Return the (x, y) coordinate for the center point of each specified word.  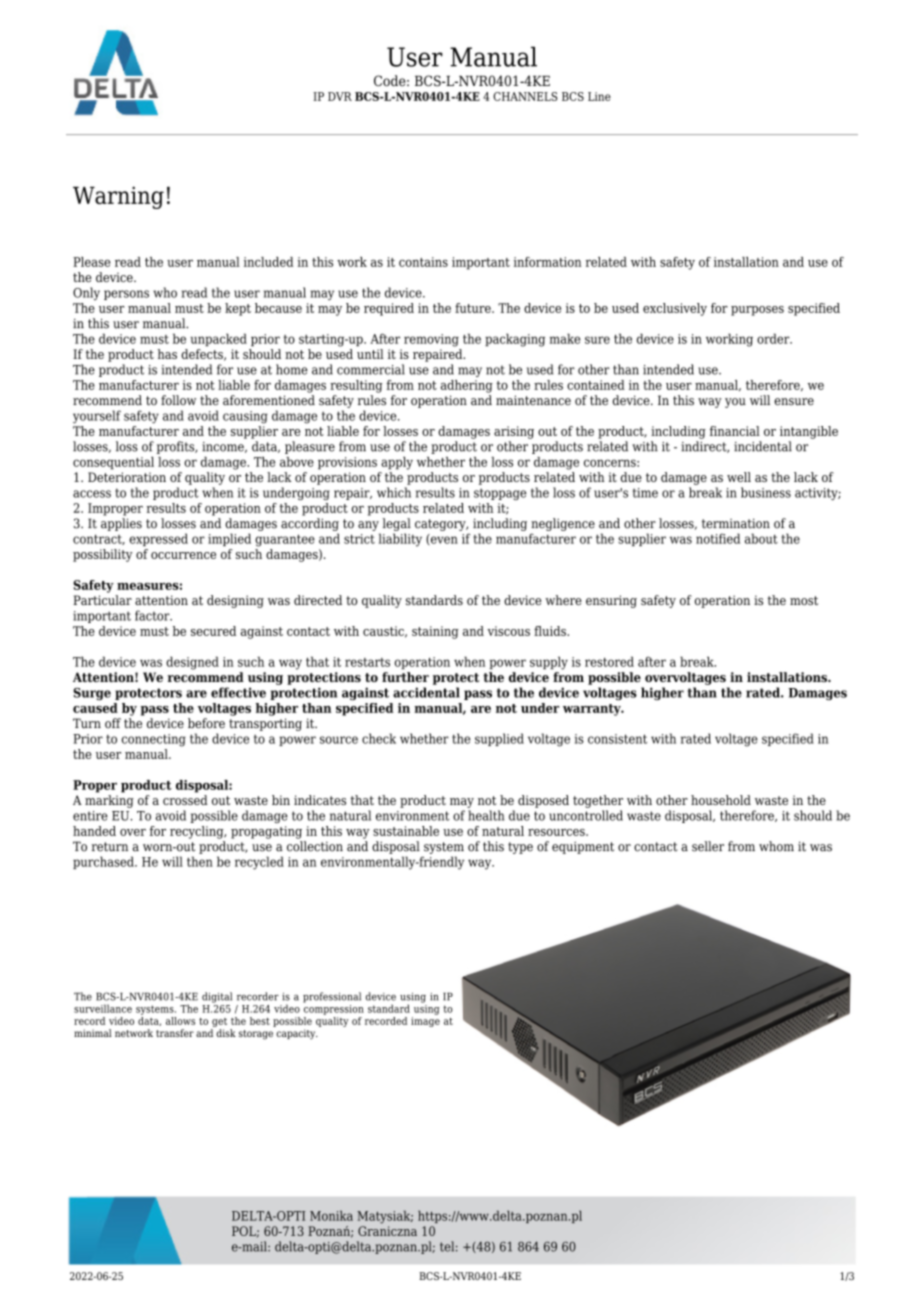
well (739, 477)
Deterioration (127, 477)
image (425, 1022)
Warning (118, 197)
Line (599, 96)
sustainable (406, 831)
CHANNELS (525, 96)
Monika (331, 1215)
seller (708, 846)
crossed (185, 800)
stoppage (500, 494)
